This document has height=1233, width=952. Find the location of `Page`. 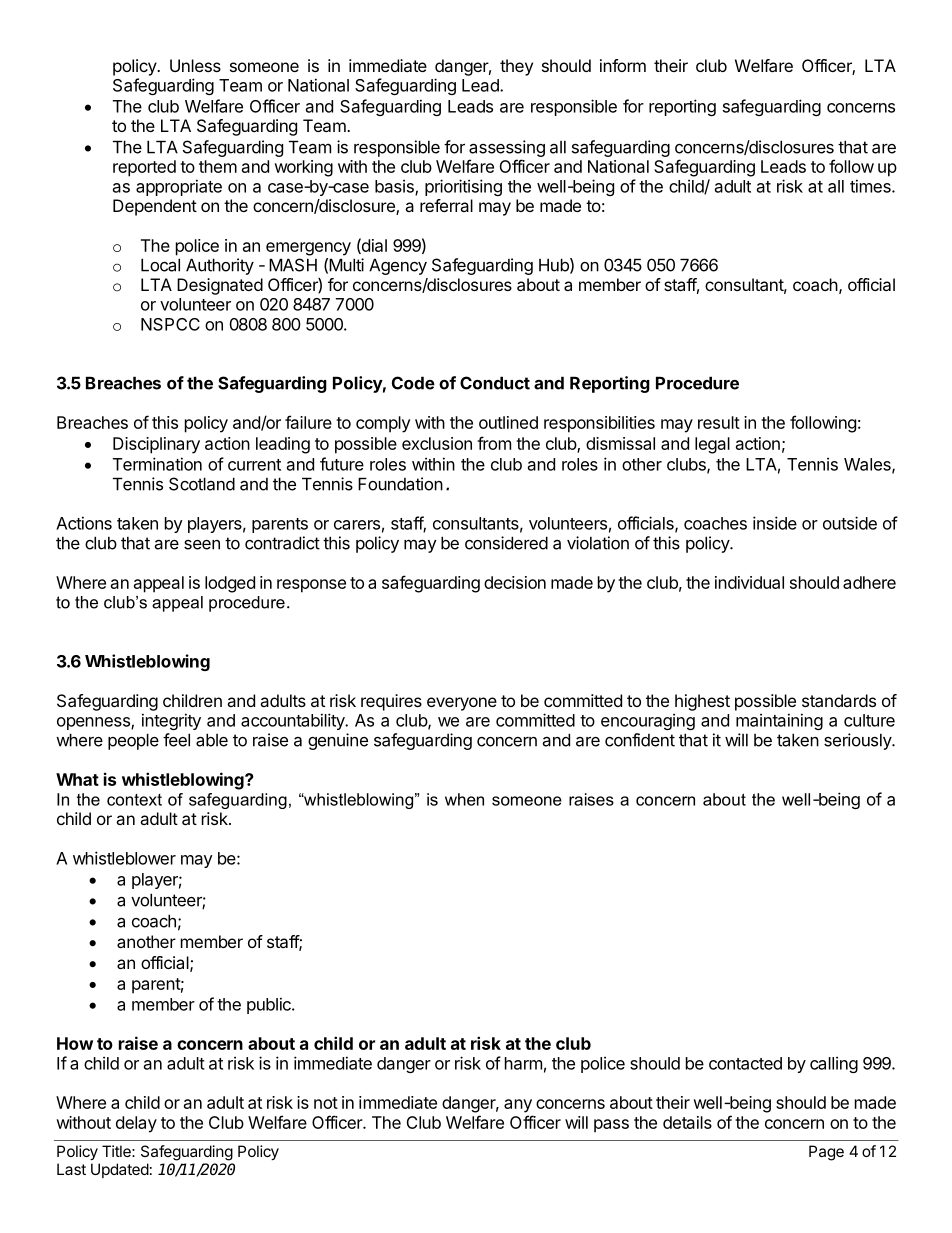

Page is located at coordinates (826, 1153).
